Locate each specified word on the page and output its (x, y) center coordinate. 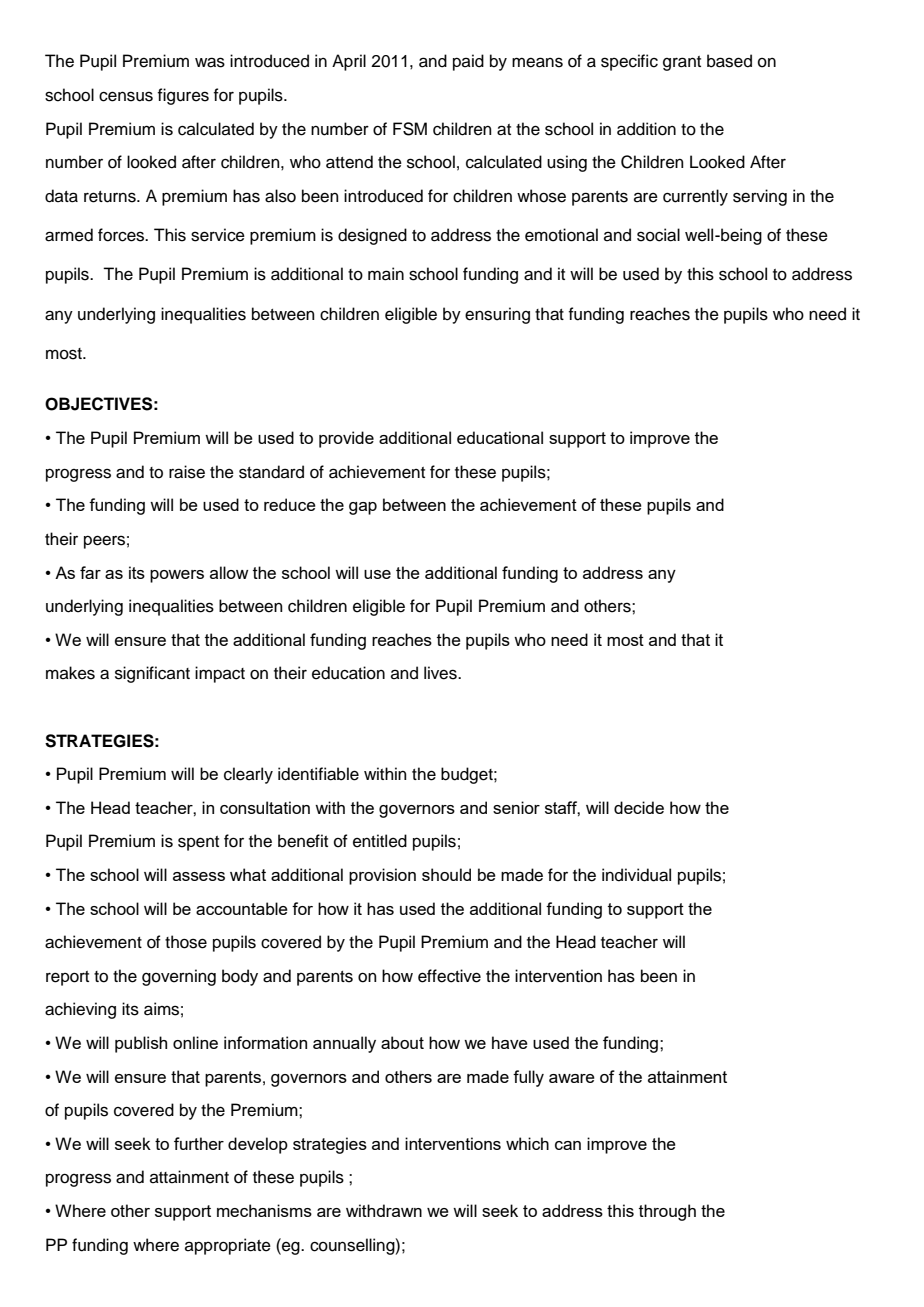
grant (682, 63)
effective (449, 976)
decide (639, 807)
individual (636, 875)
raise (187, 472)
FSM (410, 129)
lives (441, 673)
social (658, 235)
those (186, 942)
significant (152, 674)
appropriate (228, 1246)
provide (346, 439)
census (126, 96)
